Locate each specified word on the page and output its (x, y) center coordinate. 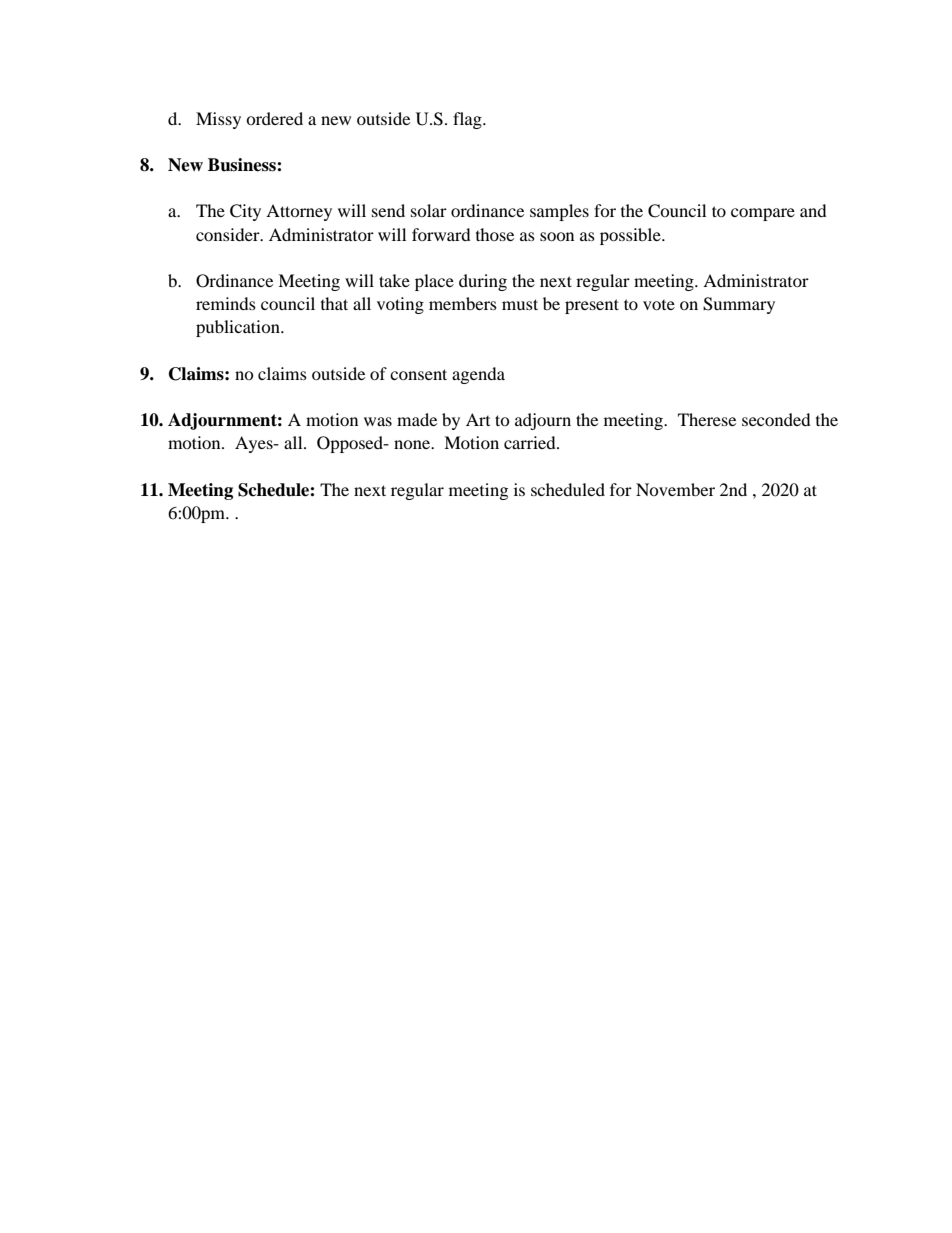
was (378, 421)
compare (763, 214)
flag (468, 120)
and (813, 210)
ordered (274, 118)
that (334, 303)
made (417, 419)
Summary (739, 305)
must (520, 304)
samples (559, 212)
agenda (478, 375)
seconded (776, 419)
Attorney (299, 212)
